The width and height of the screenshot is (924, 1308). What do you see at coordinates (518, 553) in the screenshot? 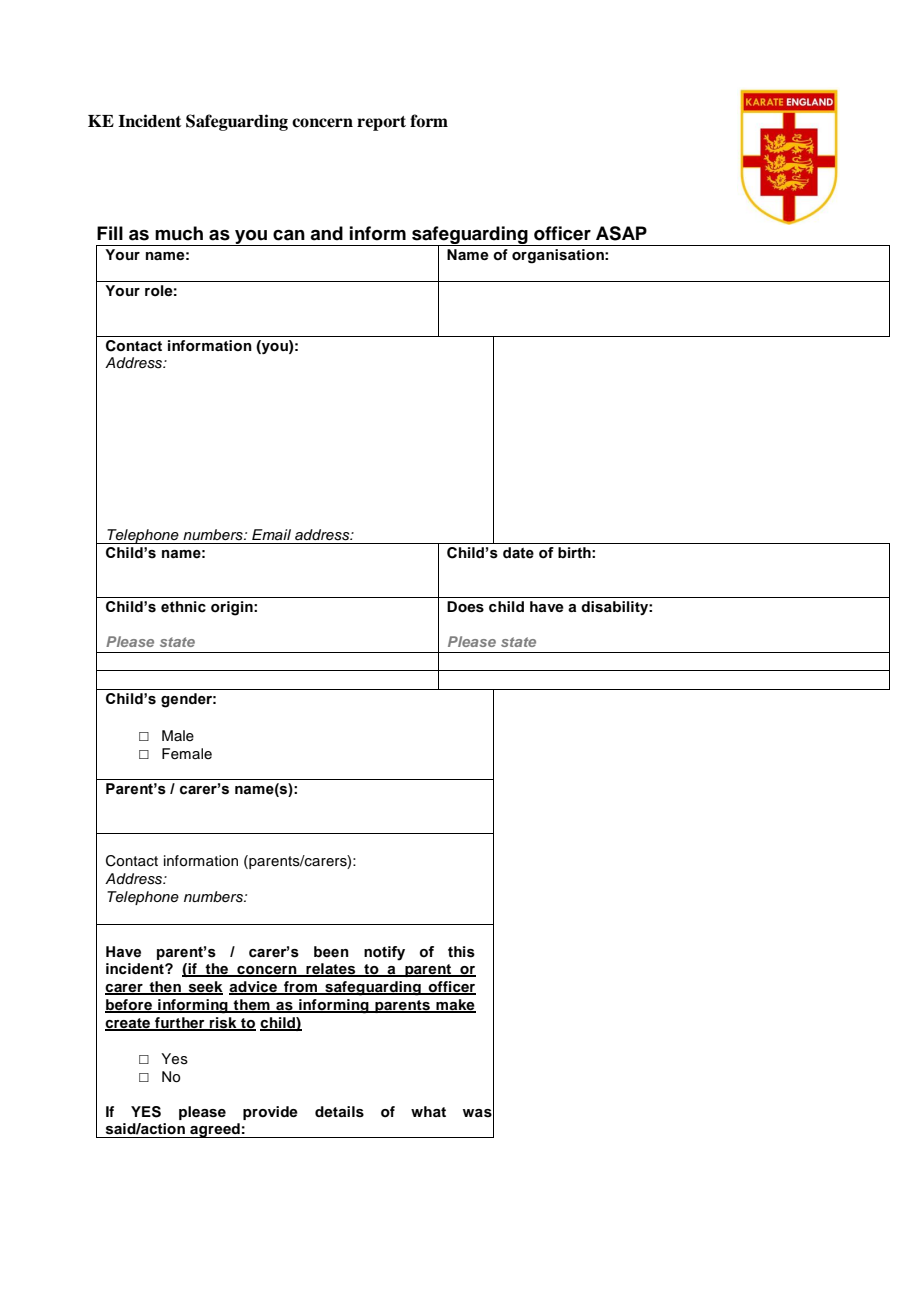
I see `date` at bounding box center [518, 553].
